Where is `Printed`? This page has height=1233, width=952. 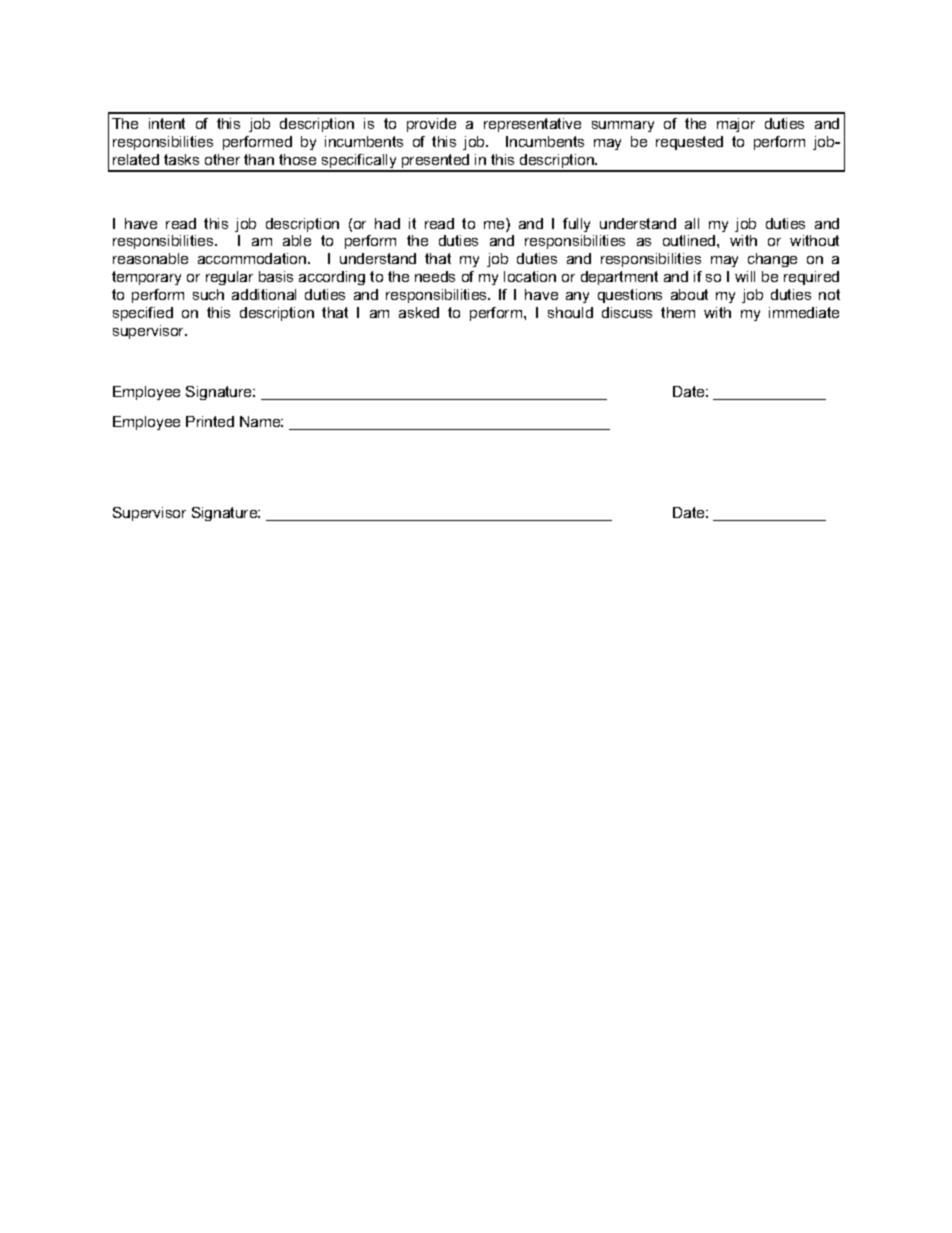
Printed is located at coordinates (210, 421).
